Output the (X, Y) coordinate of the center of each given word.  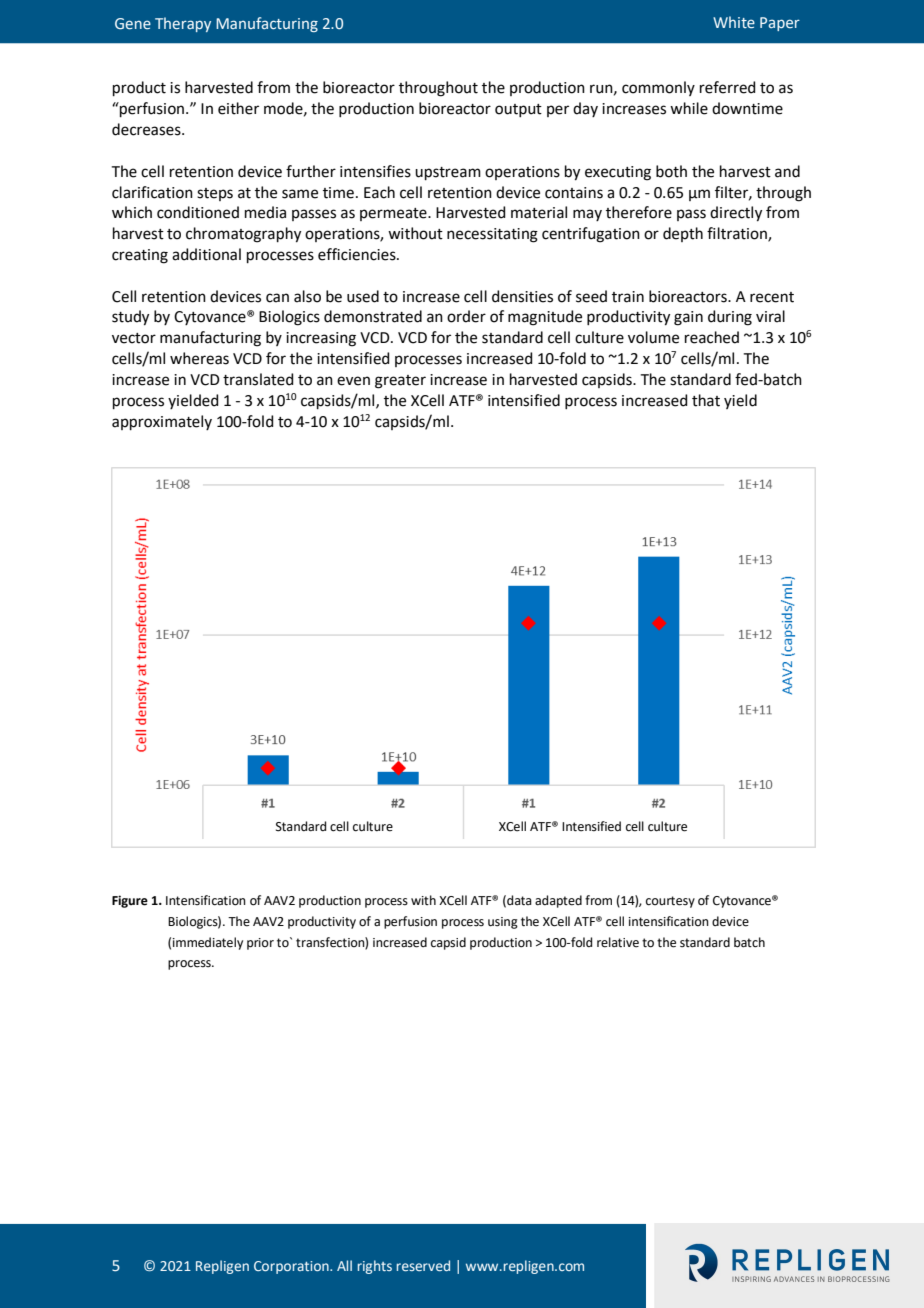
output (518, 110)
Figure (130, 901)
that (706, 400)
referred (728, 87)
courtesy (670, 902)
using (503, 923)
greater (400, 382)
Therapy (183, 24)
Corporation (292, 1267)
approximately (162, 422)
